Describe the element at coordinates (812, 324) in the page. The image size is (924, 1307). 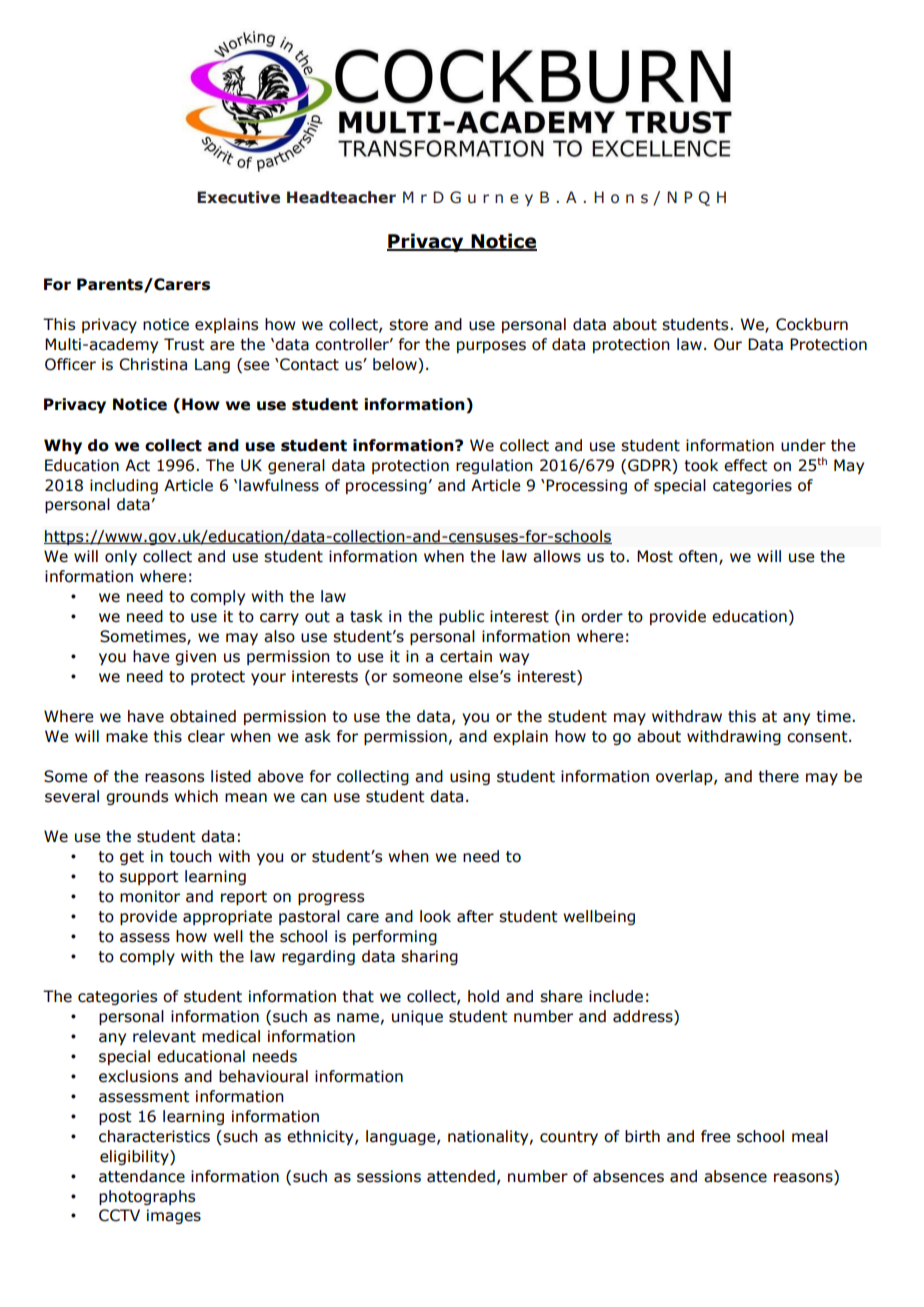
I see `Cockburn` at that location.
